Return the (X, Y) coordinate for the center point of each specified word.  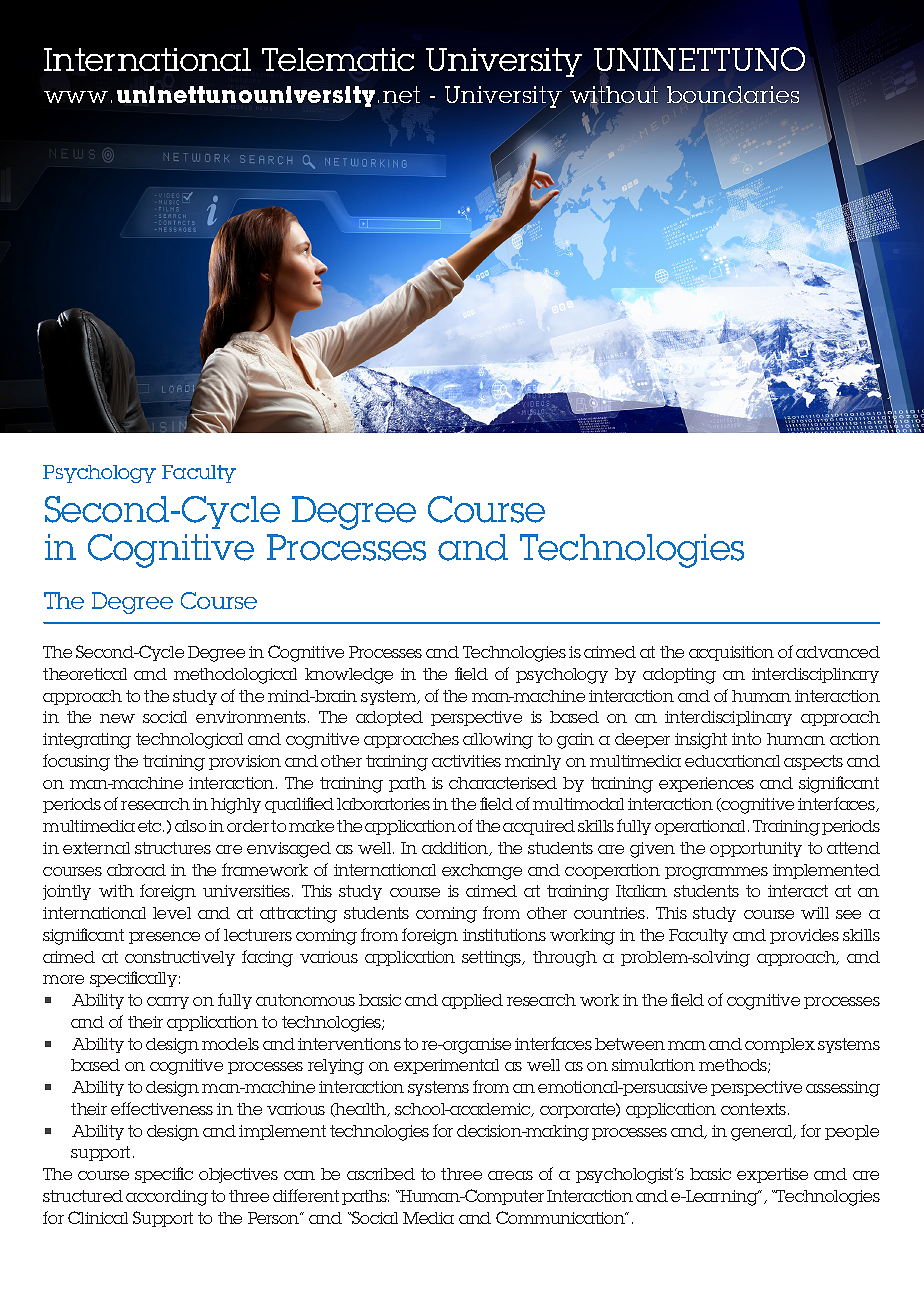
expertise (772, 1175)
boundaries (733, 94)
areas (510, 1175)
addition (456, 849)
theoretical (85, 674)
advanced (838, 652)
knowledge (349, 676)
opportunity (756, 849)
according (167, 1198)
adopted (389, 718)
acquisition (731, 653)
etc (151, 826)
